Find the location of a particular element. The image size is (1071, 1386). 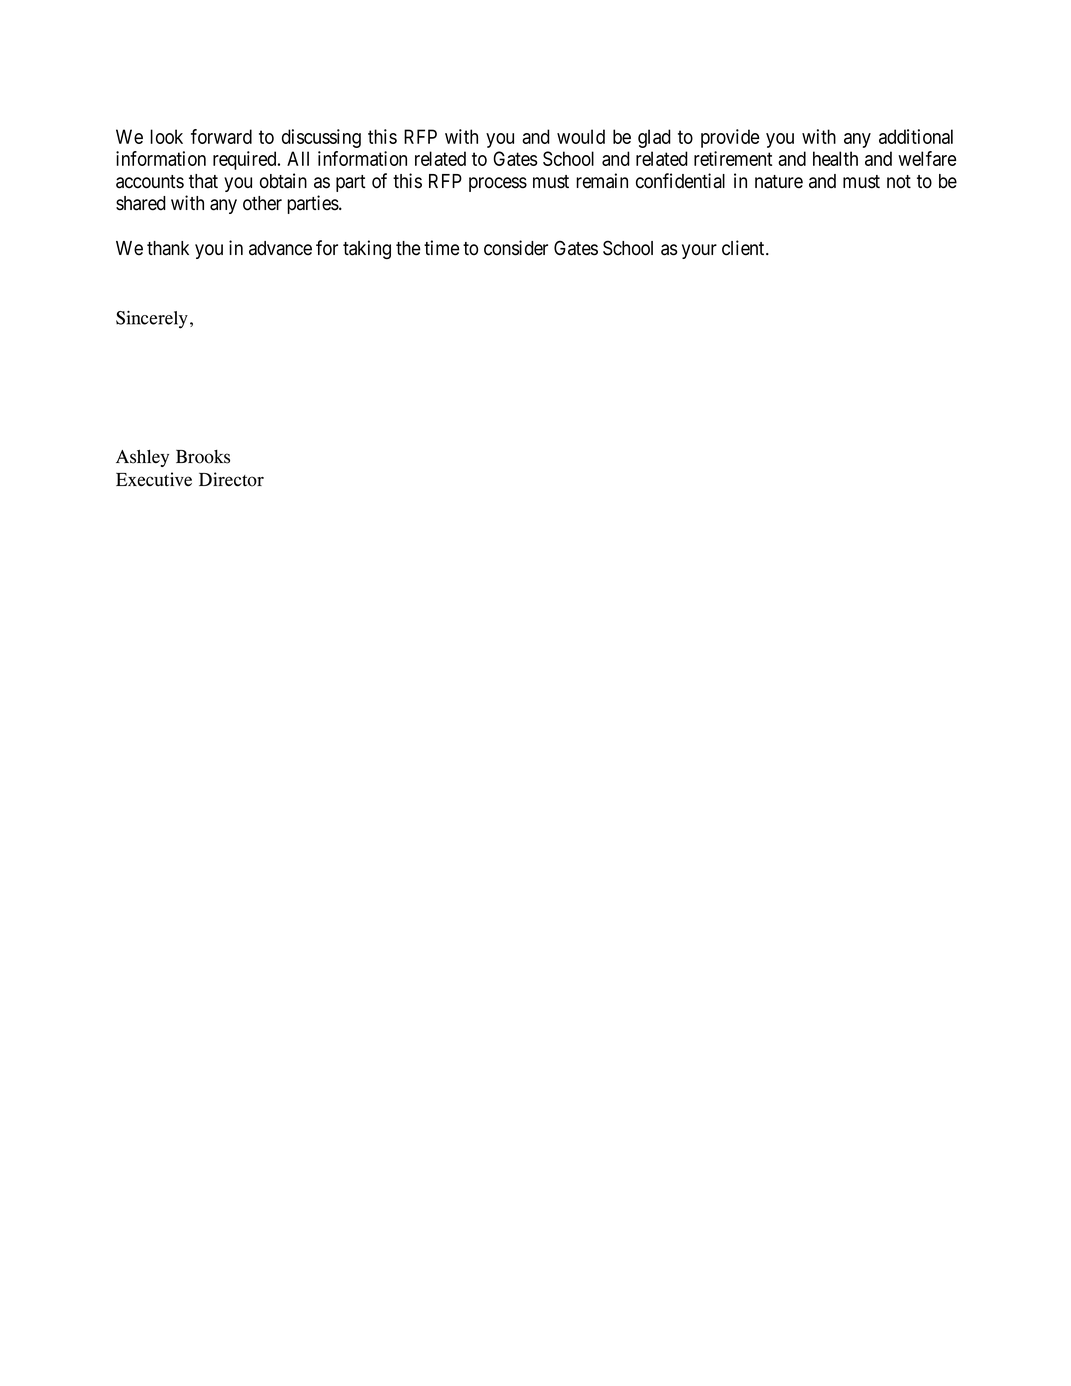

forward is located at coordinates (221, 136).
